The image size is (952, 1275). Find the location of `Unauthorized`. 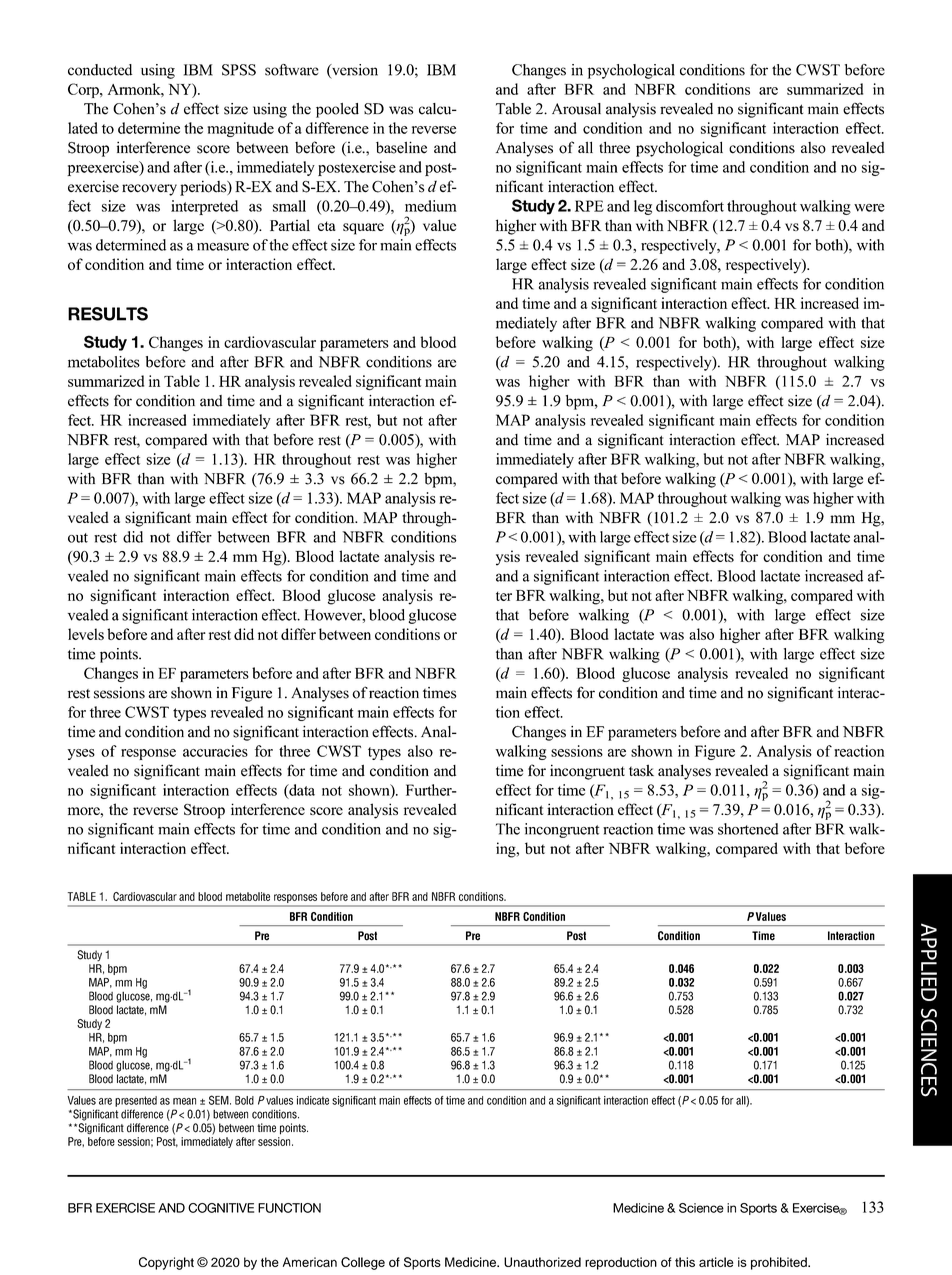

Unauthorized is located at coordinates (542, 1262).
